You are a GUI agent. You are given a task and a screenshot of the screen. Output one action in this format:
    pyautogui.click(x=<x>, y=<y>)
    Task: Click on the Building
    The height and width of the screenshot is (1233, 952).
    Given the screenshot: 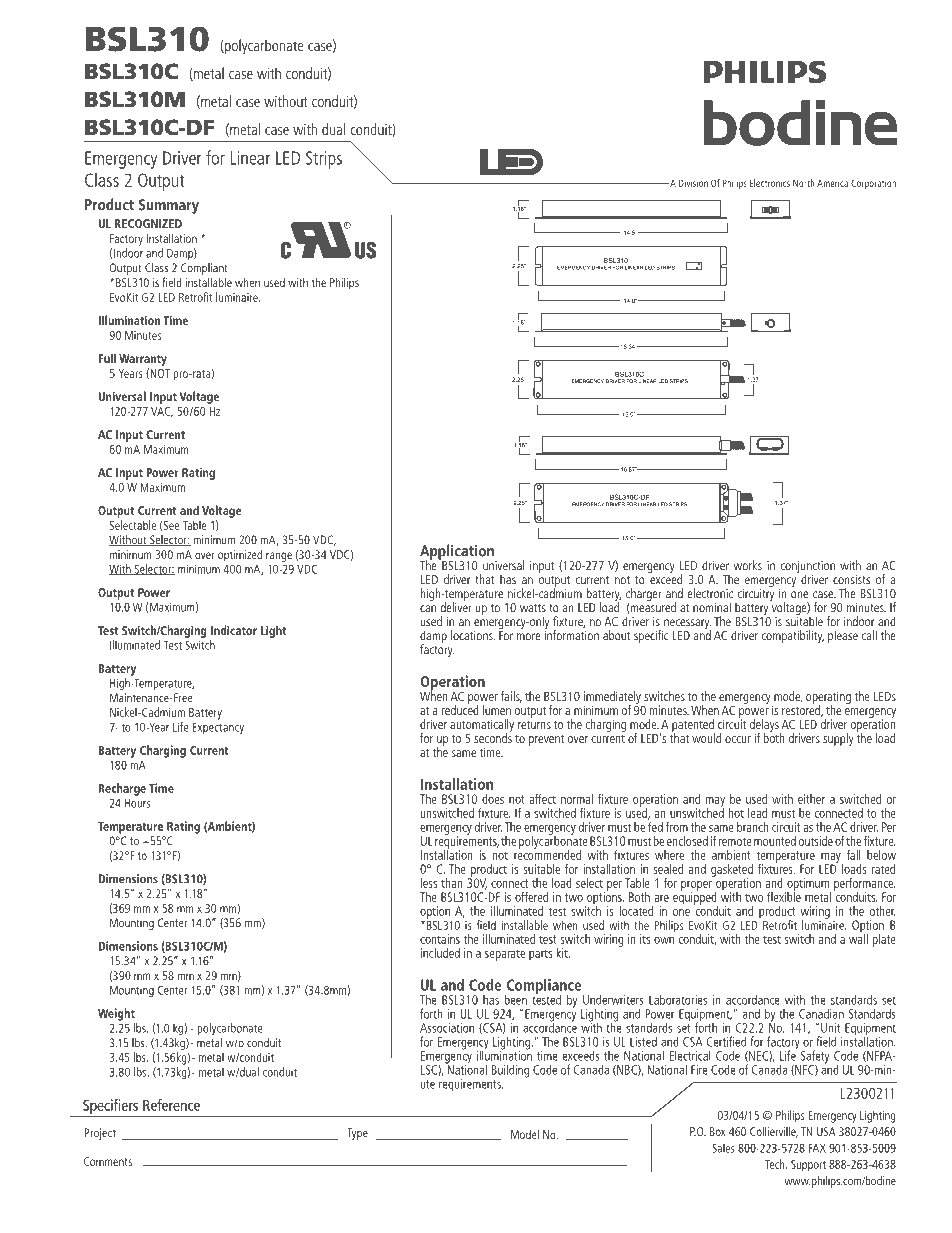 What is the action you would take?
    pyautogui.click(x=510, y=1071)
